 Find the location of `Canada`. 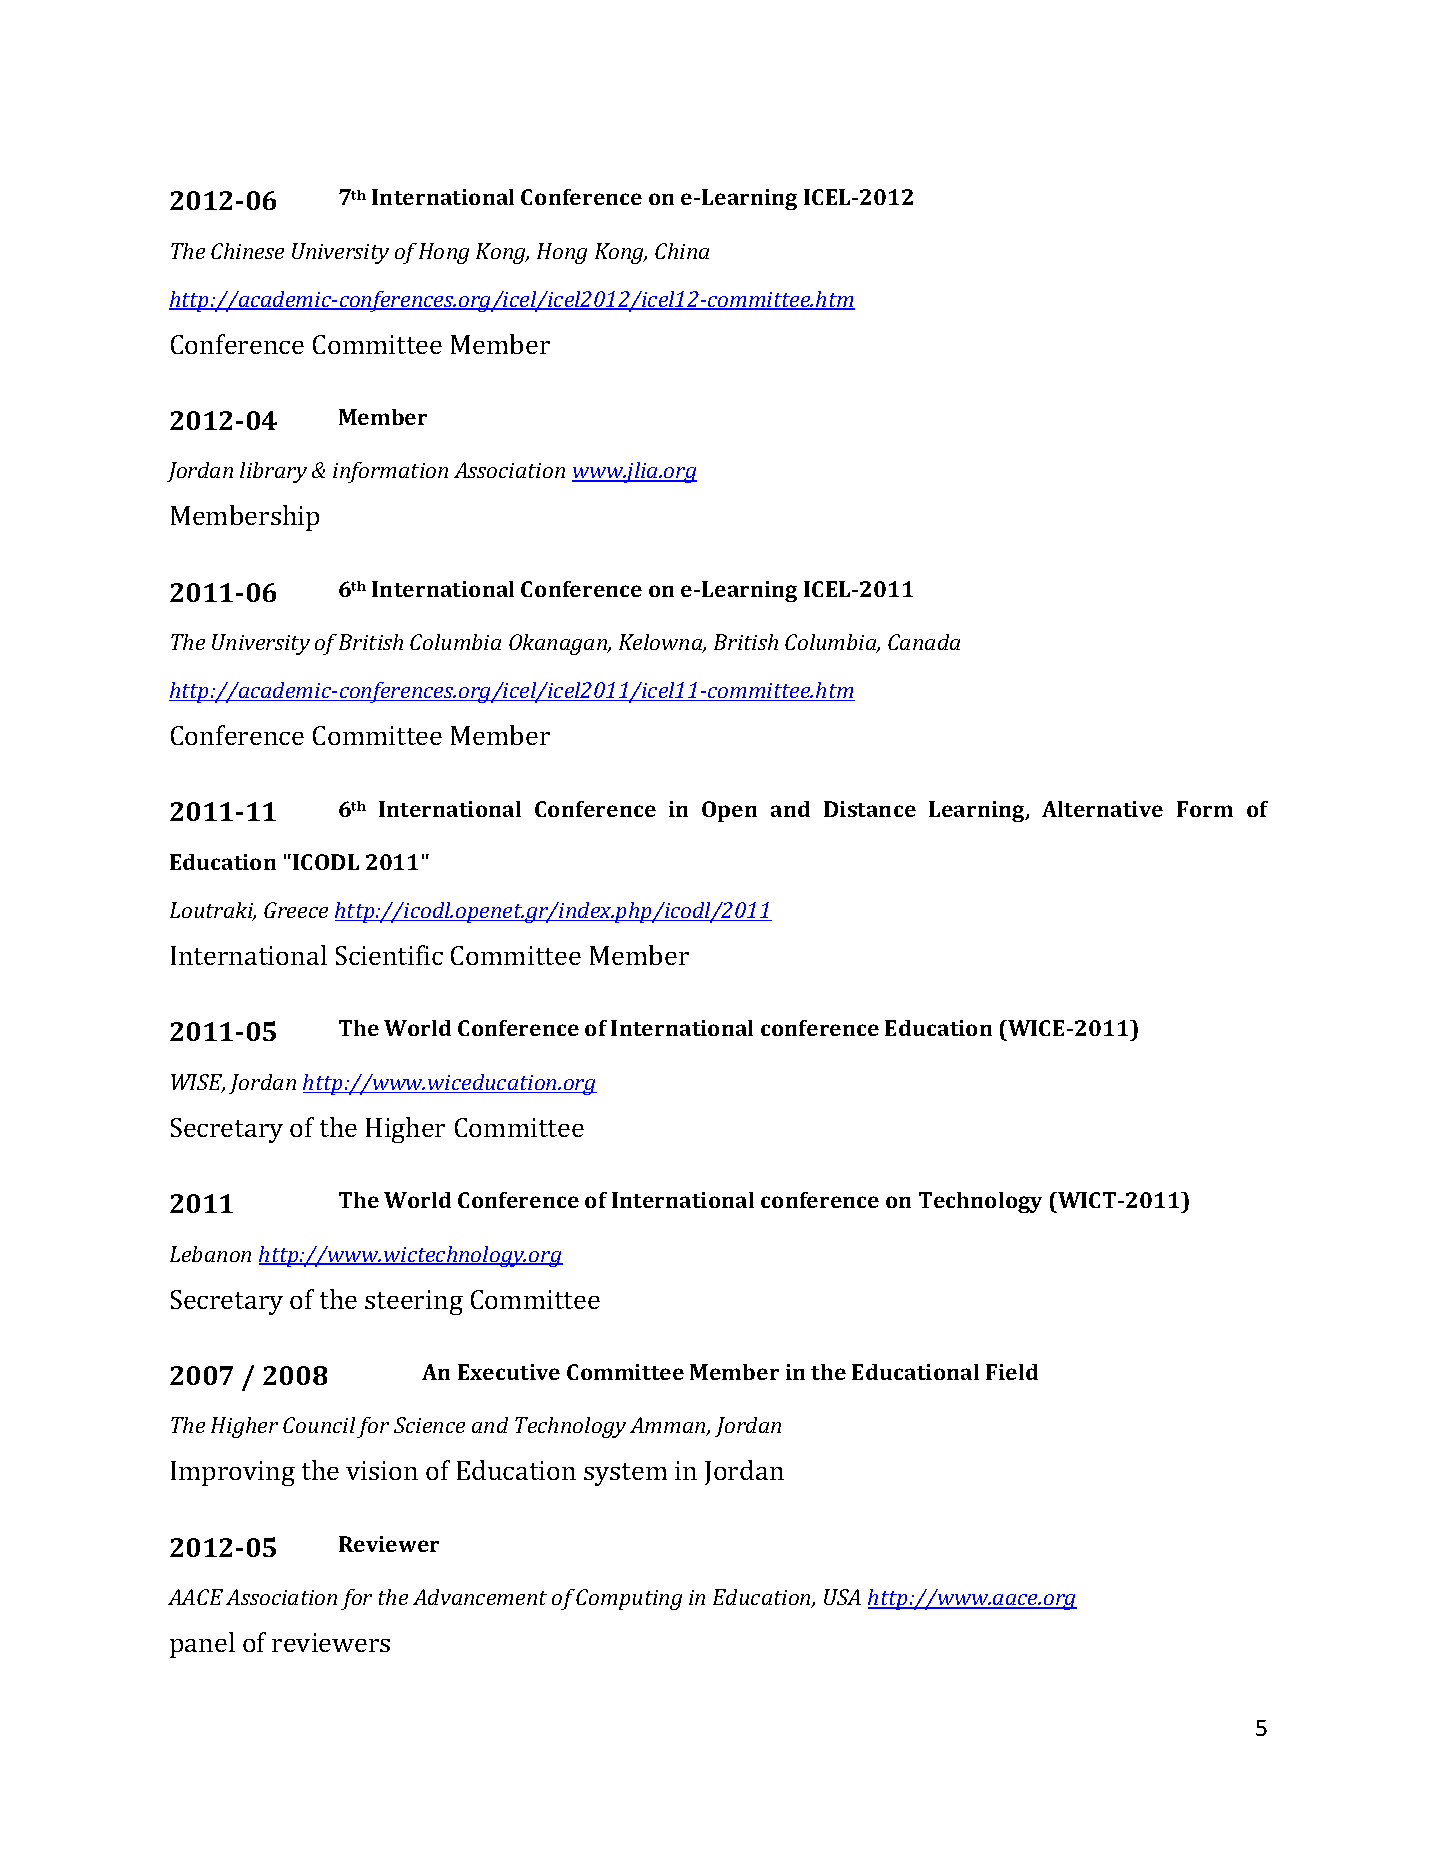

Canada is located at coordinates (924, 642).
